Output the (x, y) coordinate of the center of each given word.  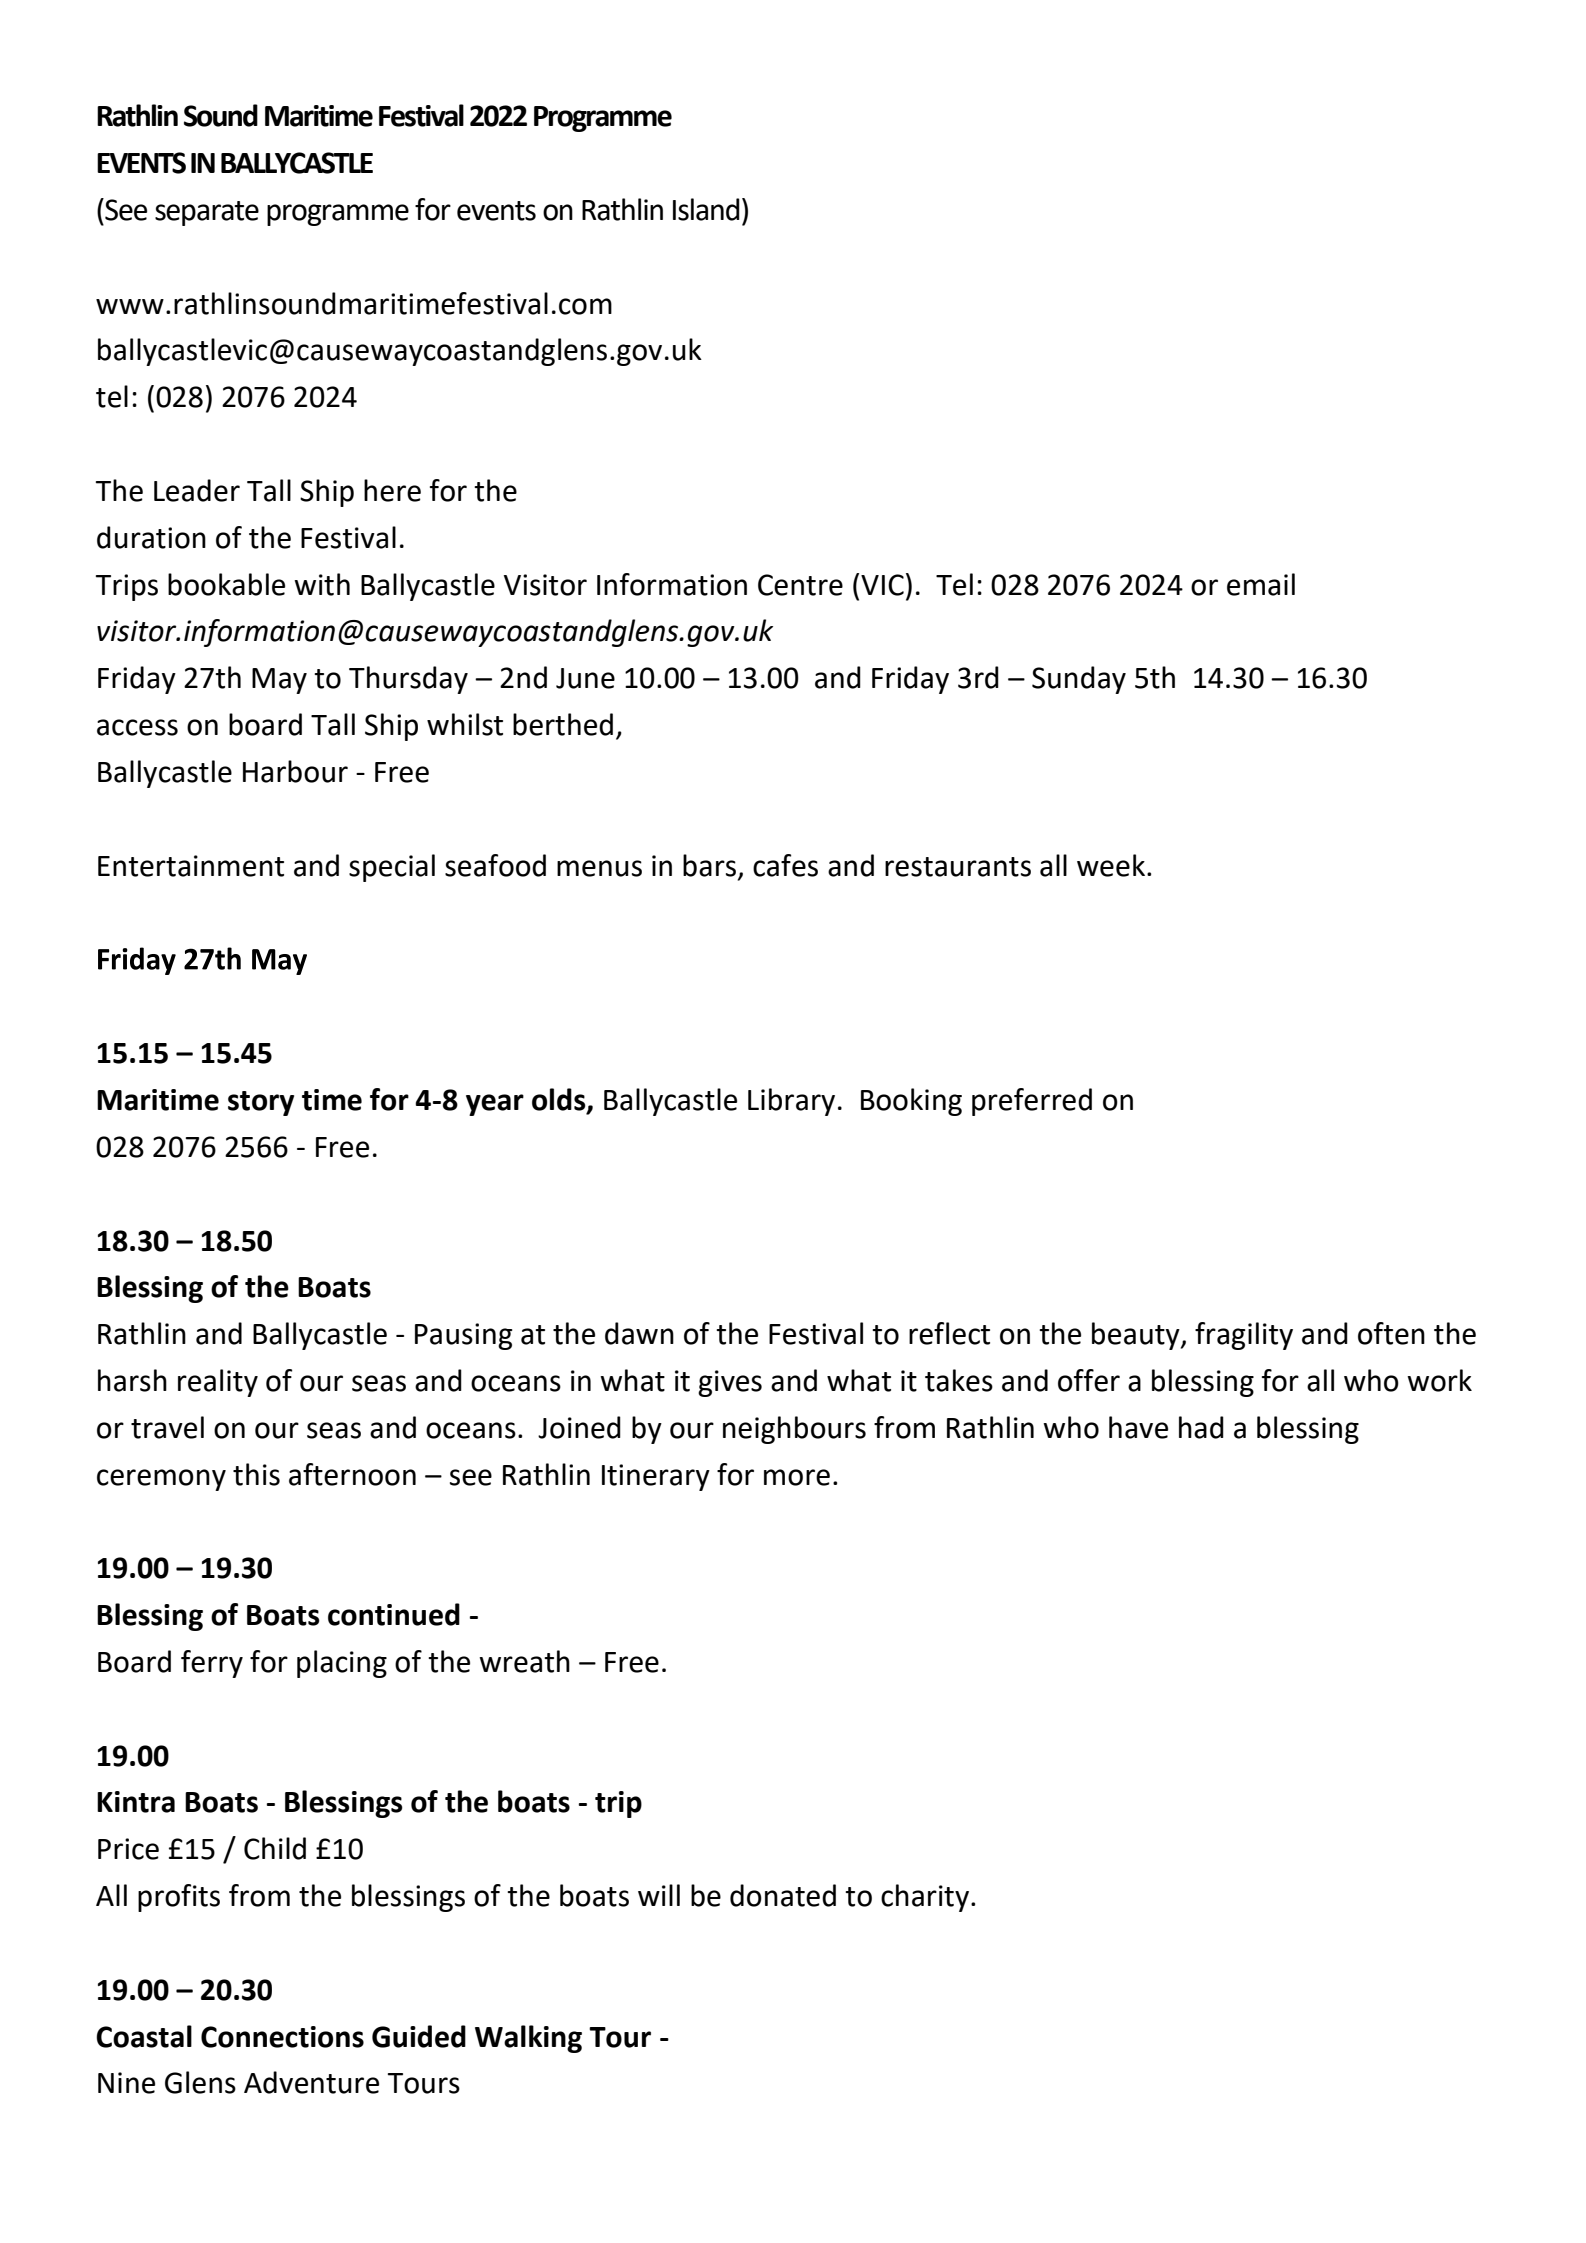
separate (207, 213)
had (1201, 1427)
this (256, 1474)
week (1112, 865)
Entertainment (191, 866)
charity (925, 1898)
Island (706, 209)
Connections (282, 2037)
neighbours (794, 1430)
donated (783, 1895)
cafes (785, 865)
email (1261, 584)
